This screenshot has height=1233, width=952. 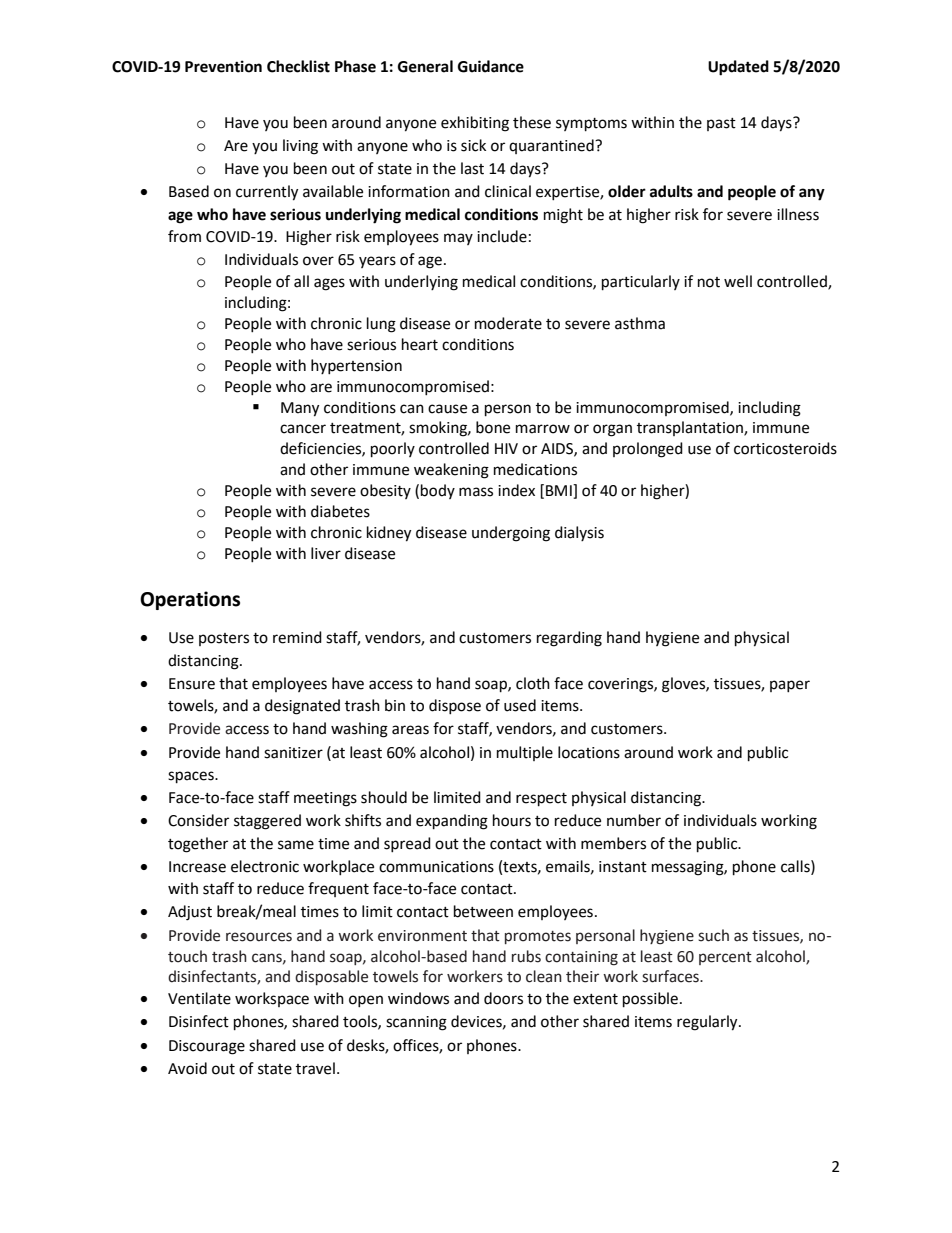 What do you see at coordinates (508, 323) in the screenshot?
I see `moderate` at bounding box center [508, 323].
